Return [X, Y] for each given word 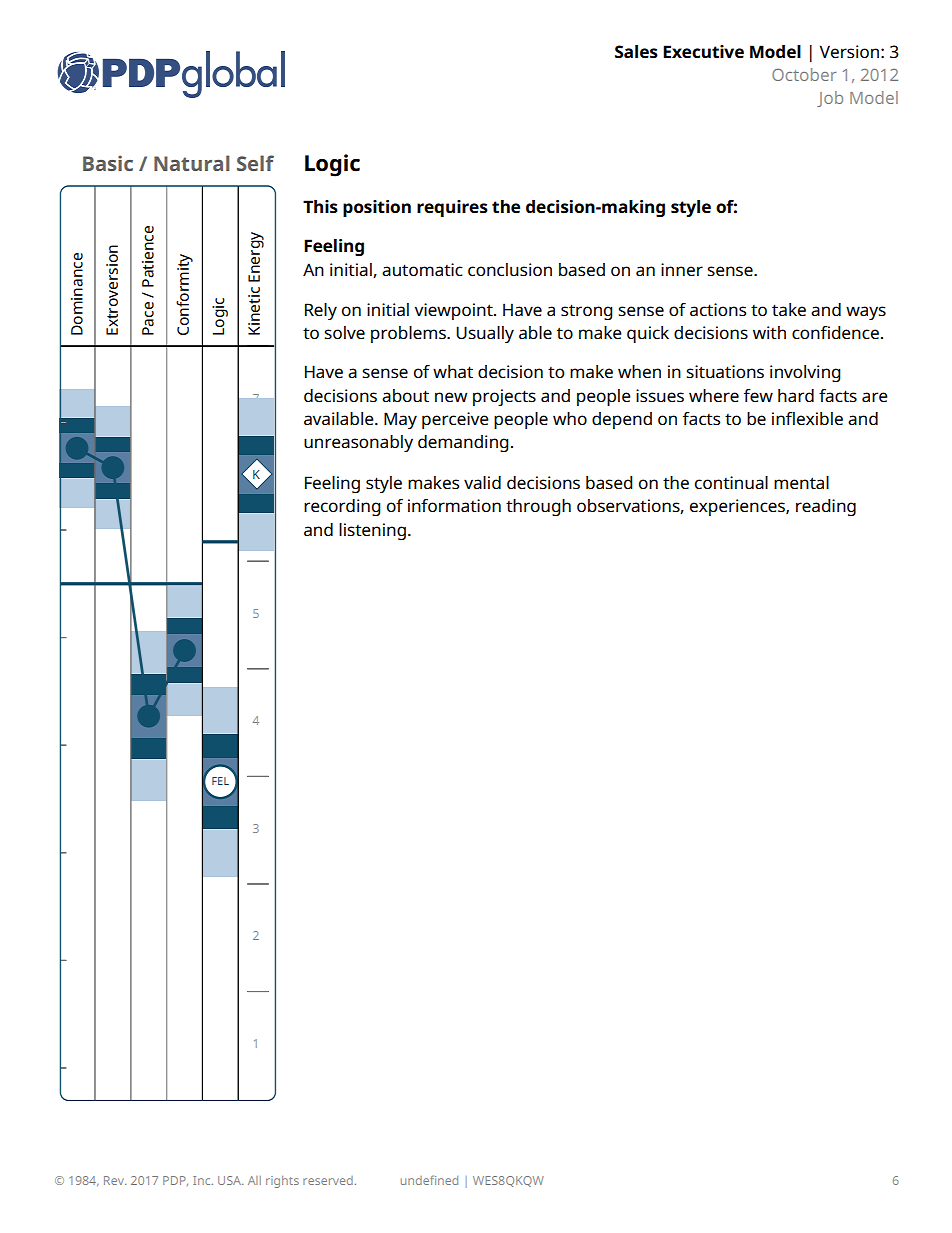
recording [342, 507]
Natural [192, 163]
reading [826, 507]
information [454, 505]
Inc [203, 1180]
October [804, 74]
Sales [636, 51]
